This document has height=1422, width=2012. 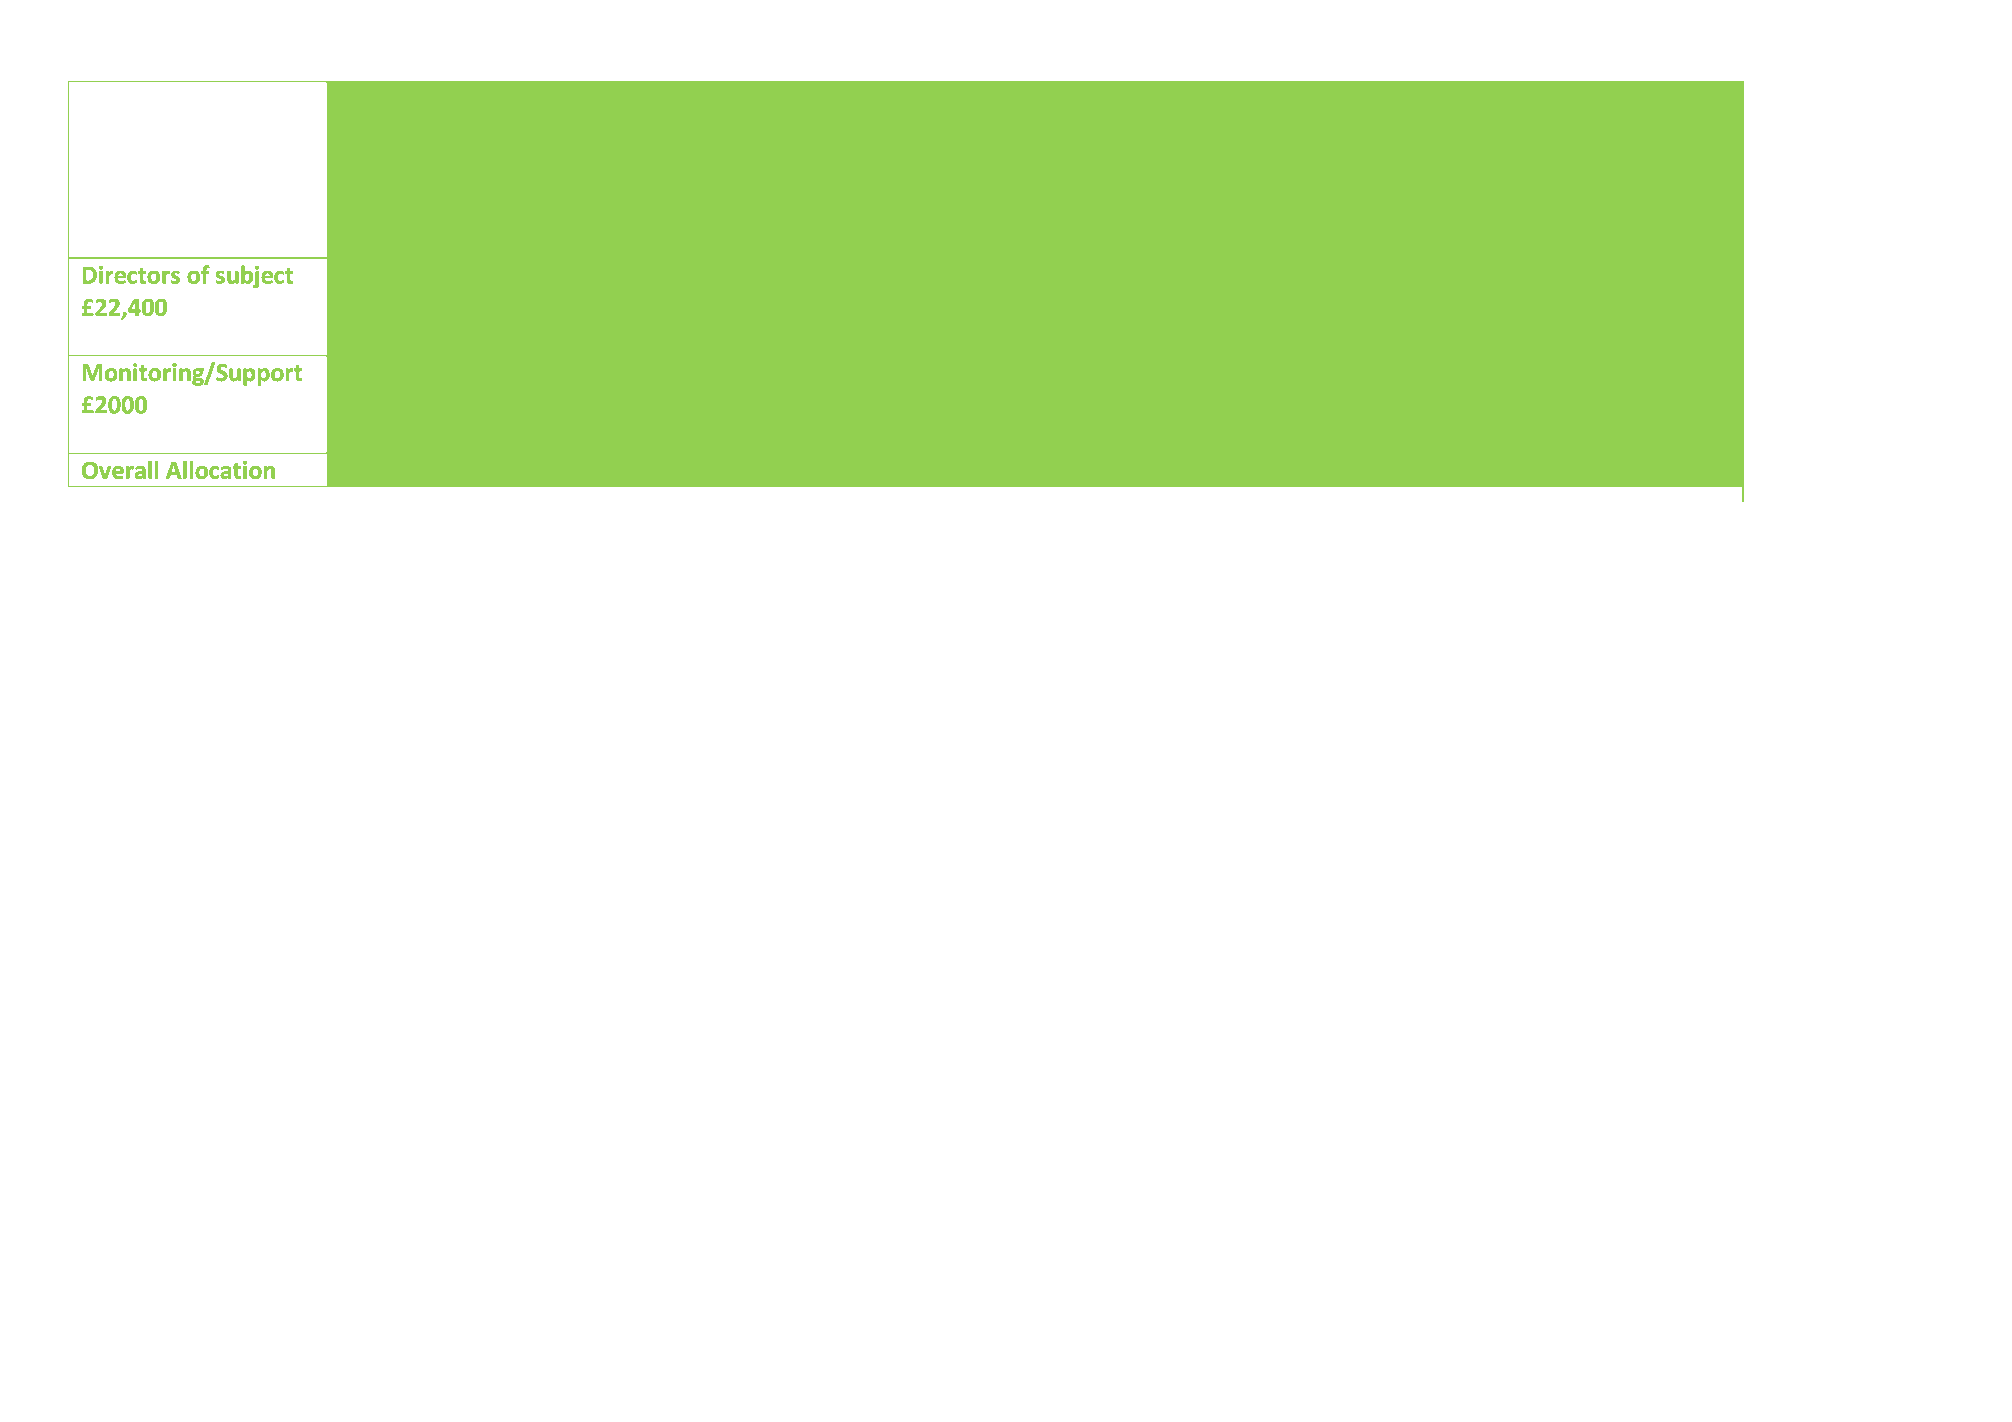 What do you see at coordinates (220, 470) in the document?
I see `Allocation` at bounding box center [220, 470].
